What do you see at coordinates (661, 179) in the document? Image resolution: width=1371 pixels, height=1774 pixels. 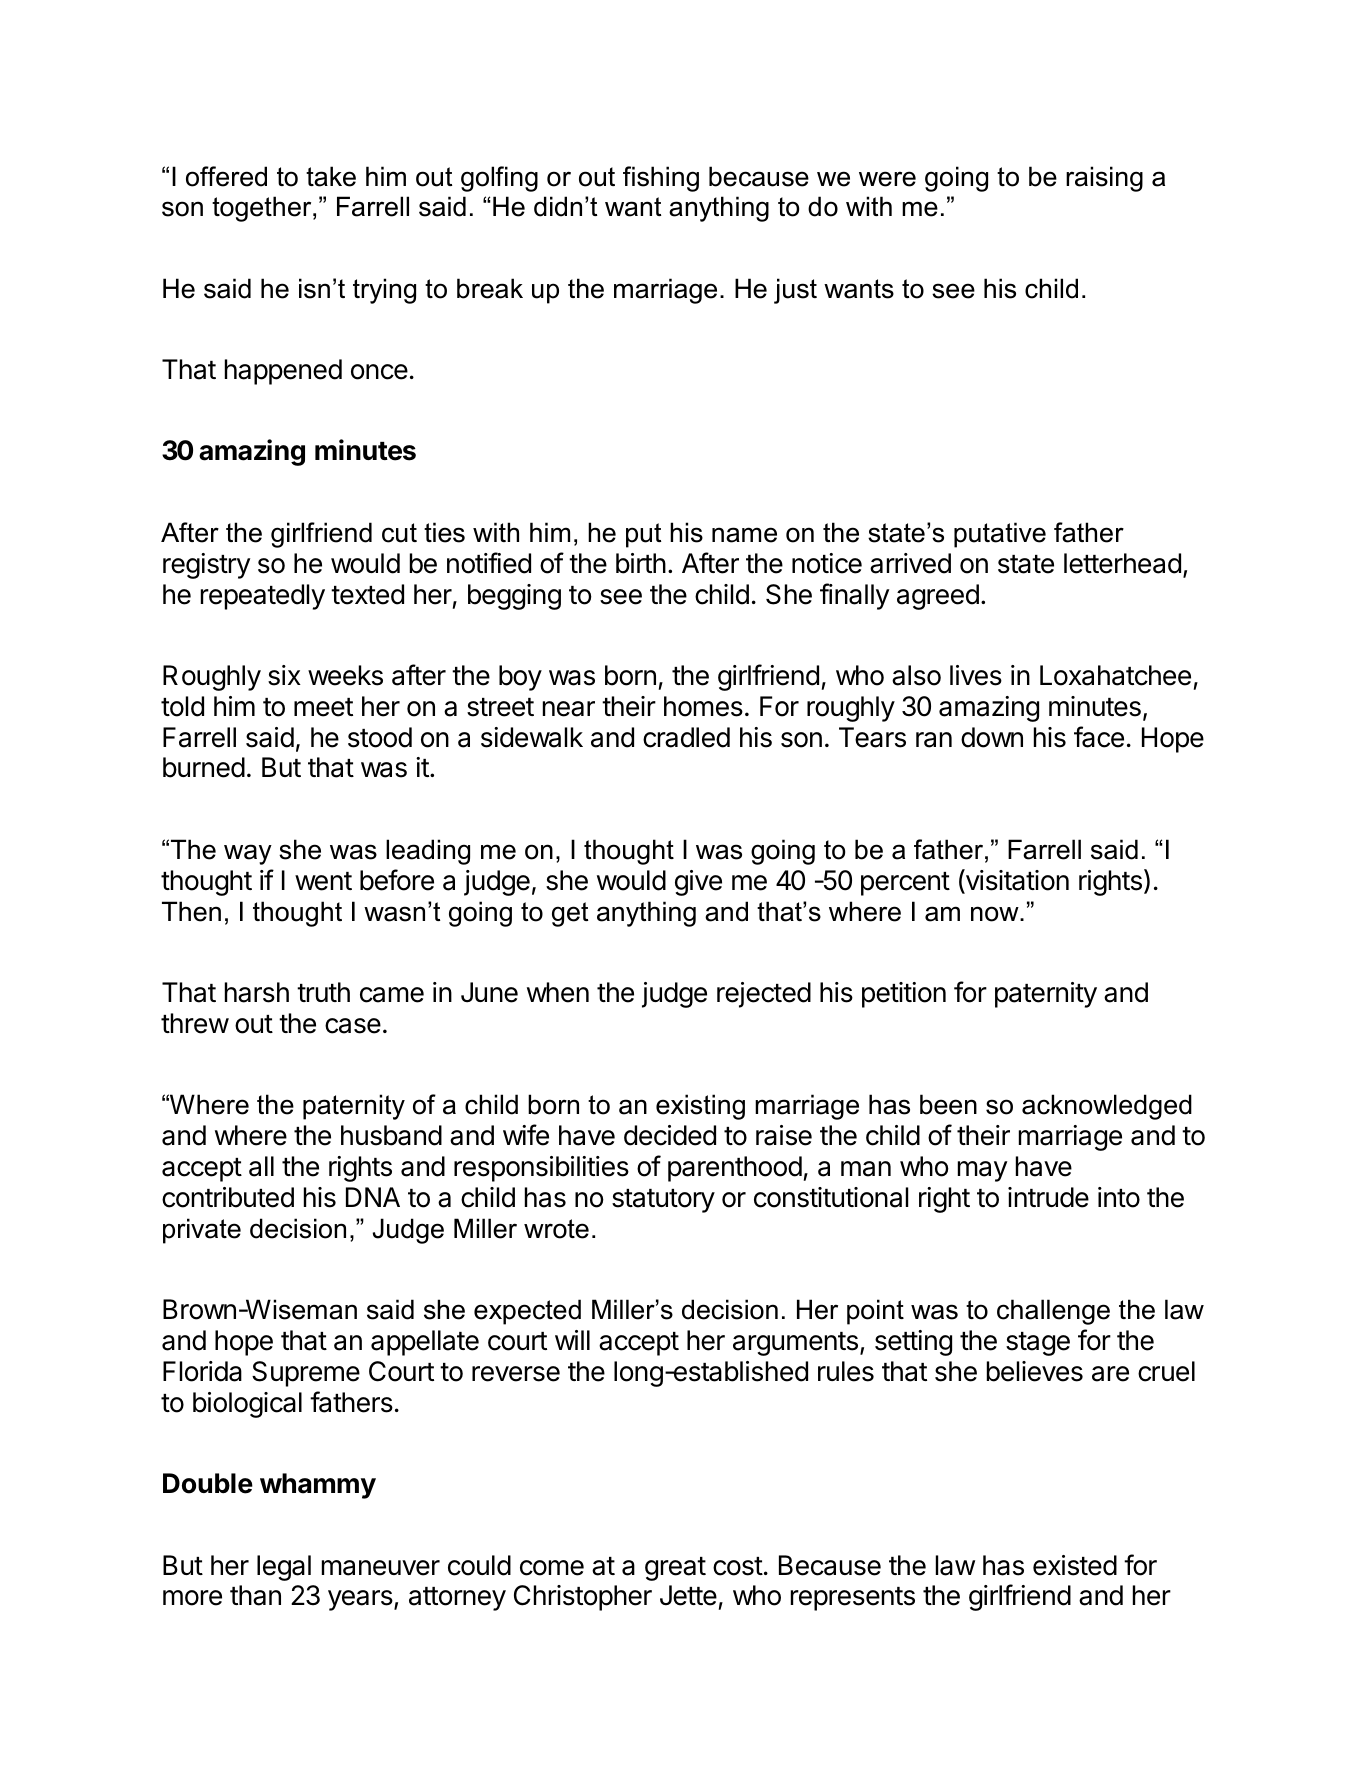 I see `fishing` at bounding box center [661, 179].
